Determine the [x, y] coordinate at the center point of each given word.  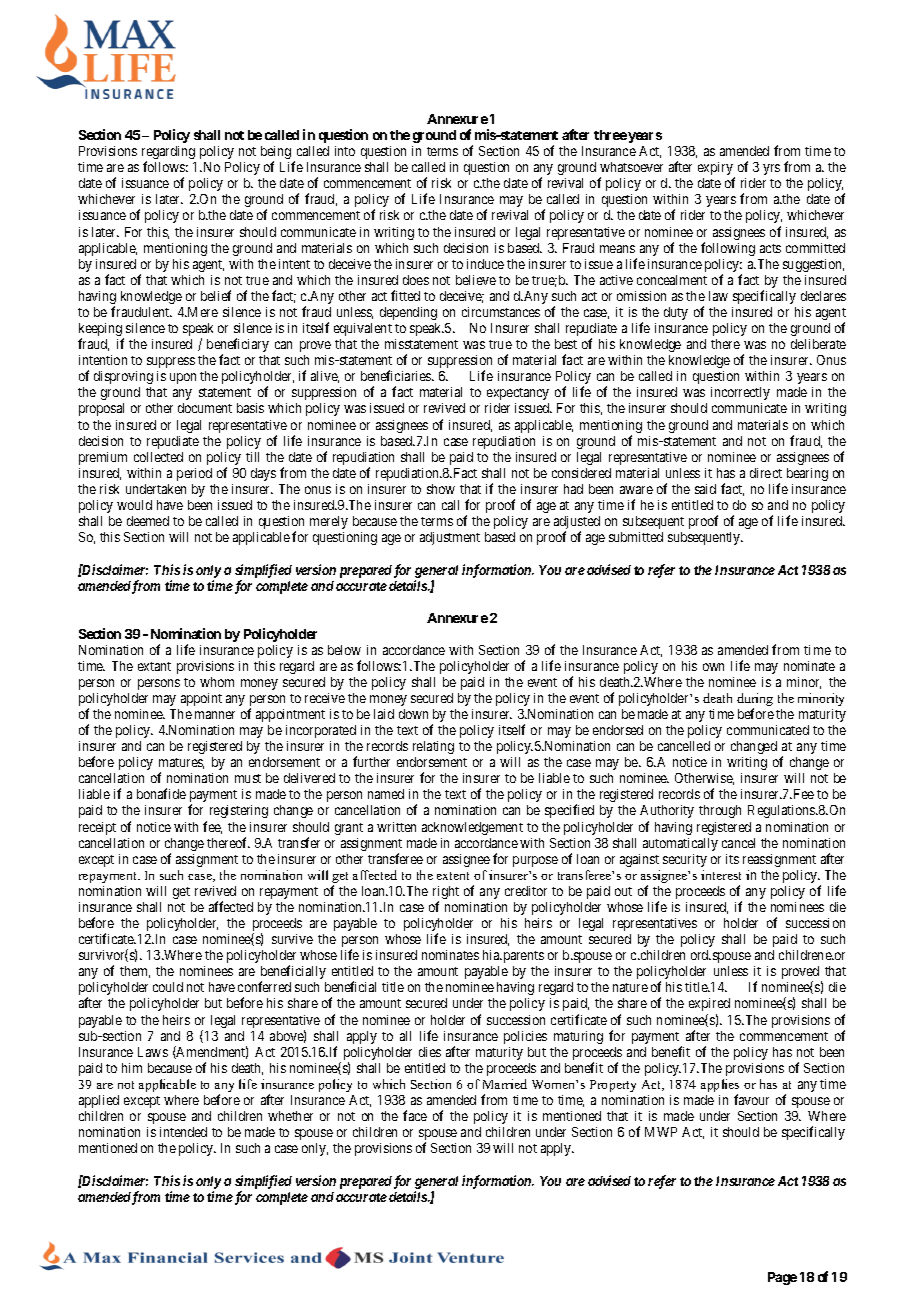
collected [158, 457]
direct [766, 473]
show [441, 489]
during [755, 701]
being [276, 154]
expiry [716, 170]
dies [430, 1052]
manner [215, 715]
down [413, 714]
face [415, 1115]
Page [782, 1278]
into [345, 151]
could [168, 987]
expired [709, 1004]
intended [183, 1132]
